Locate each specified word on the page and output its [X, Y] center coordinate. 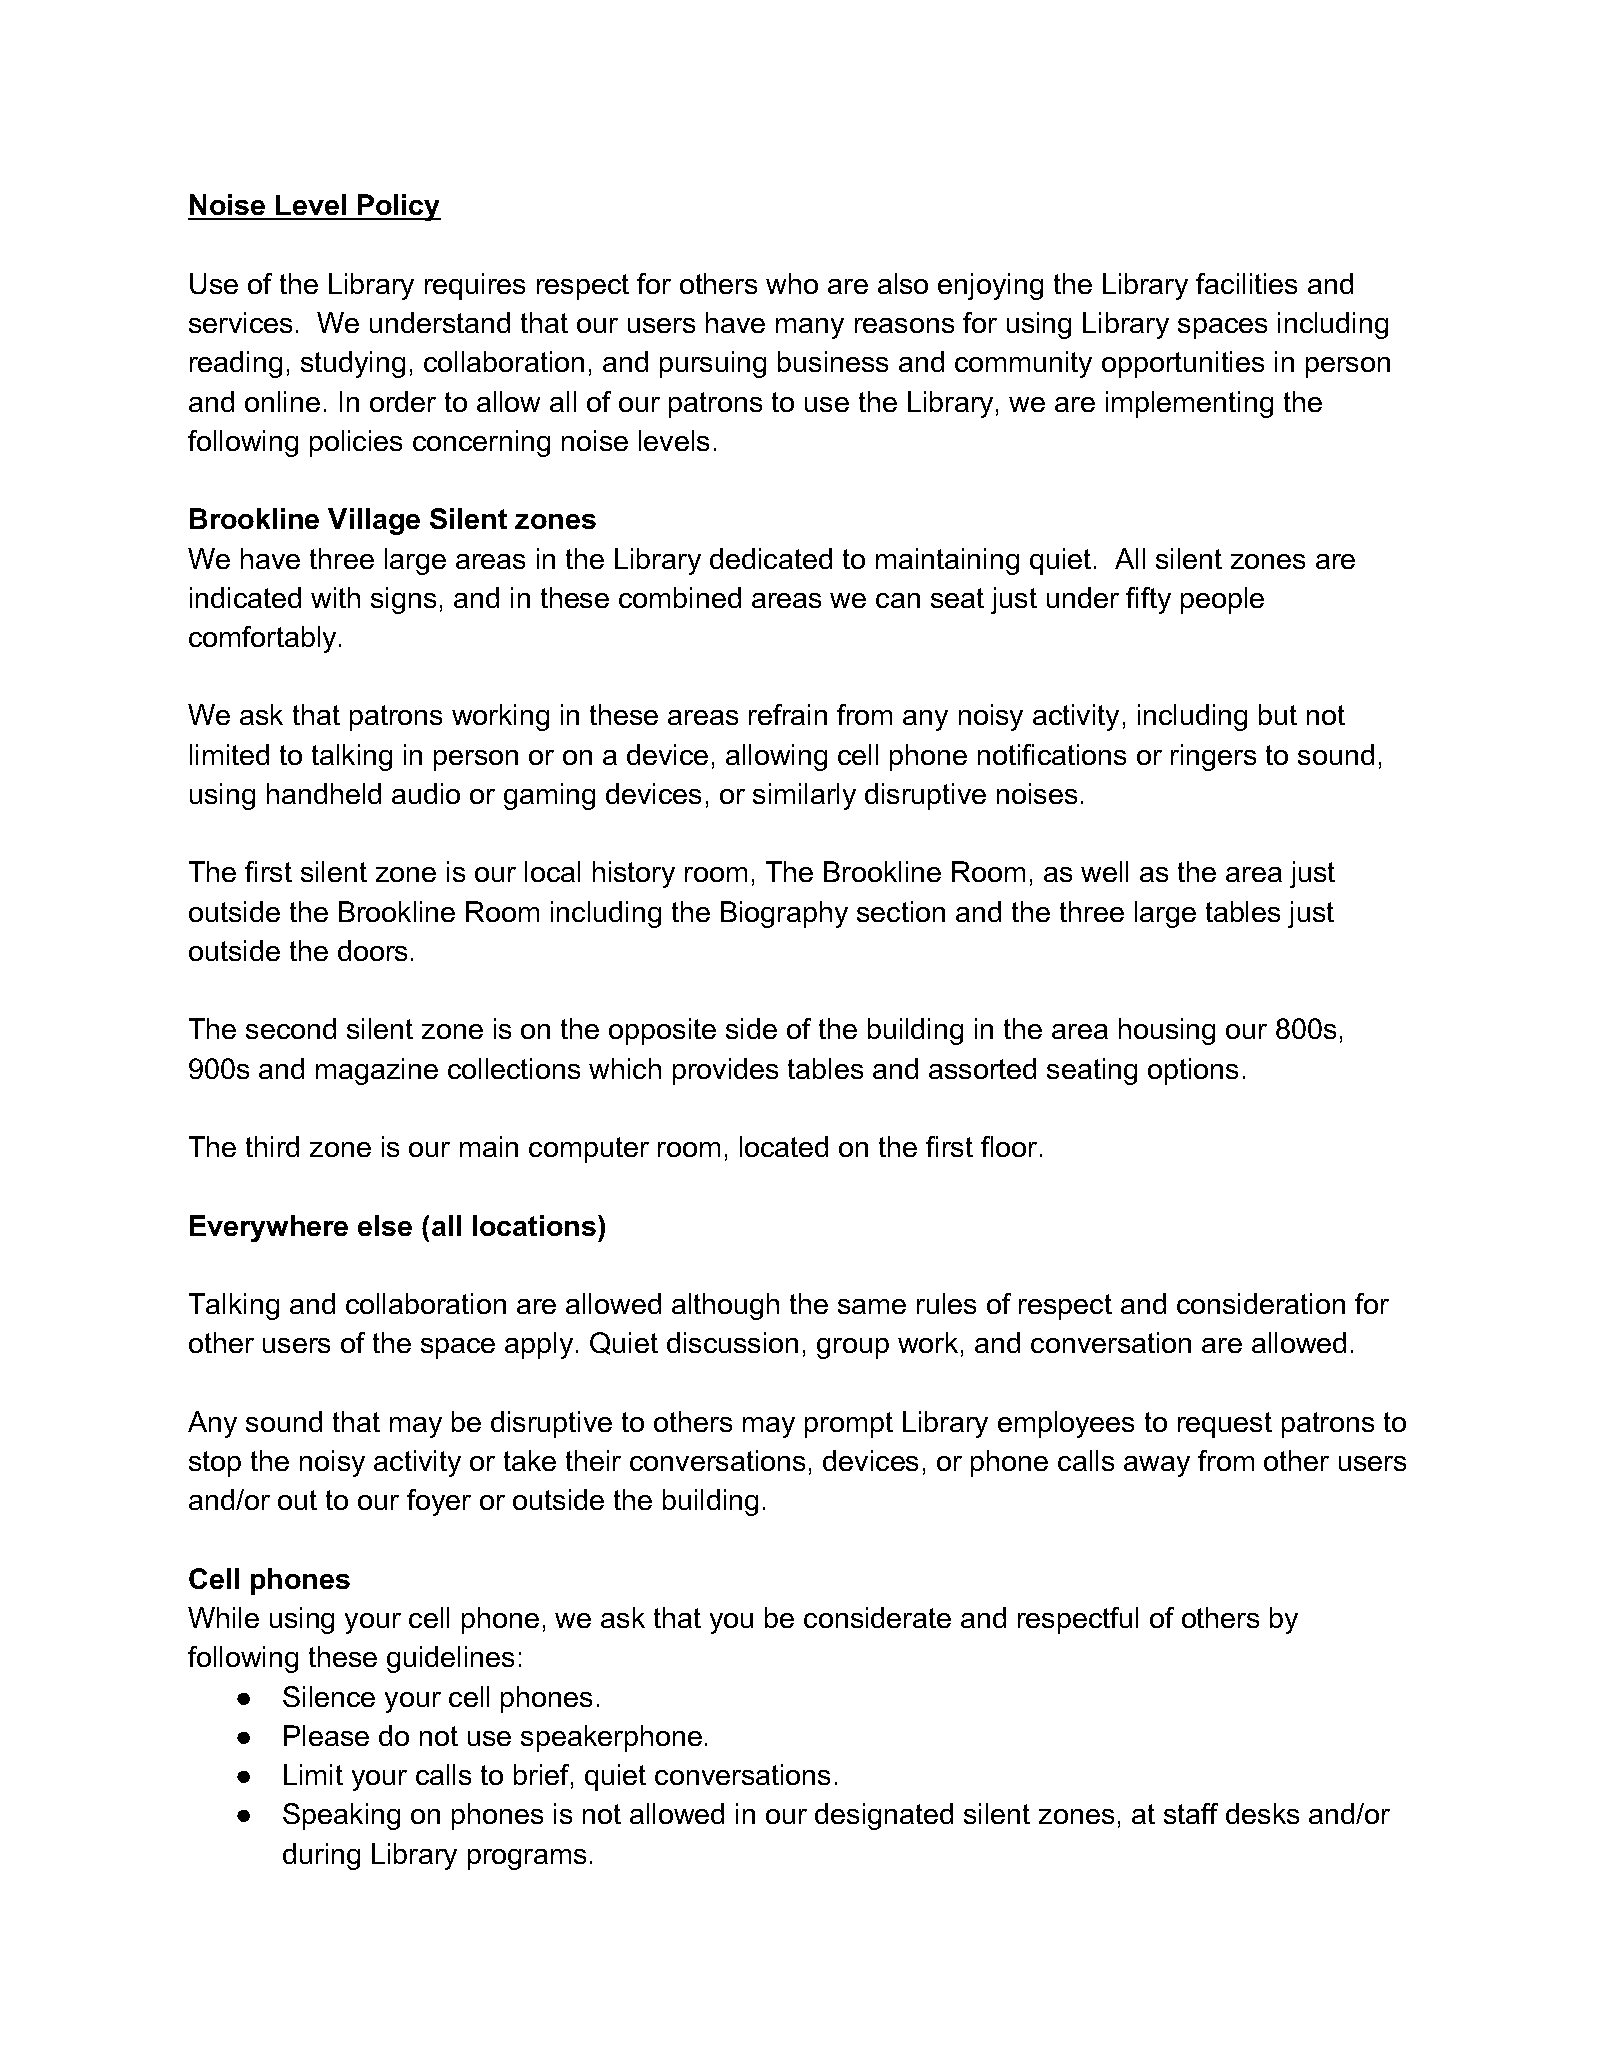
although [725, 1306]
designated [884, 1816]
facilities [1246, 283]
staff [1191, 1813]
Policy [398, 207]
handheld [324, 793]
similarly [804, 796]
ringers [1213, 757]
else [385, 1225]
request [1225, 1425]
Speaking [341, 1816]
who [792, 283]
